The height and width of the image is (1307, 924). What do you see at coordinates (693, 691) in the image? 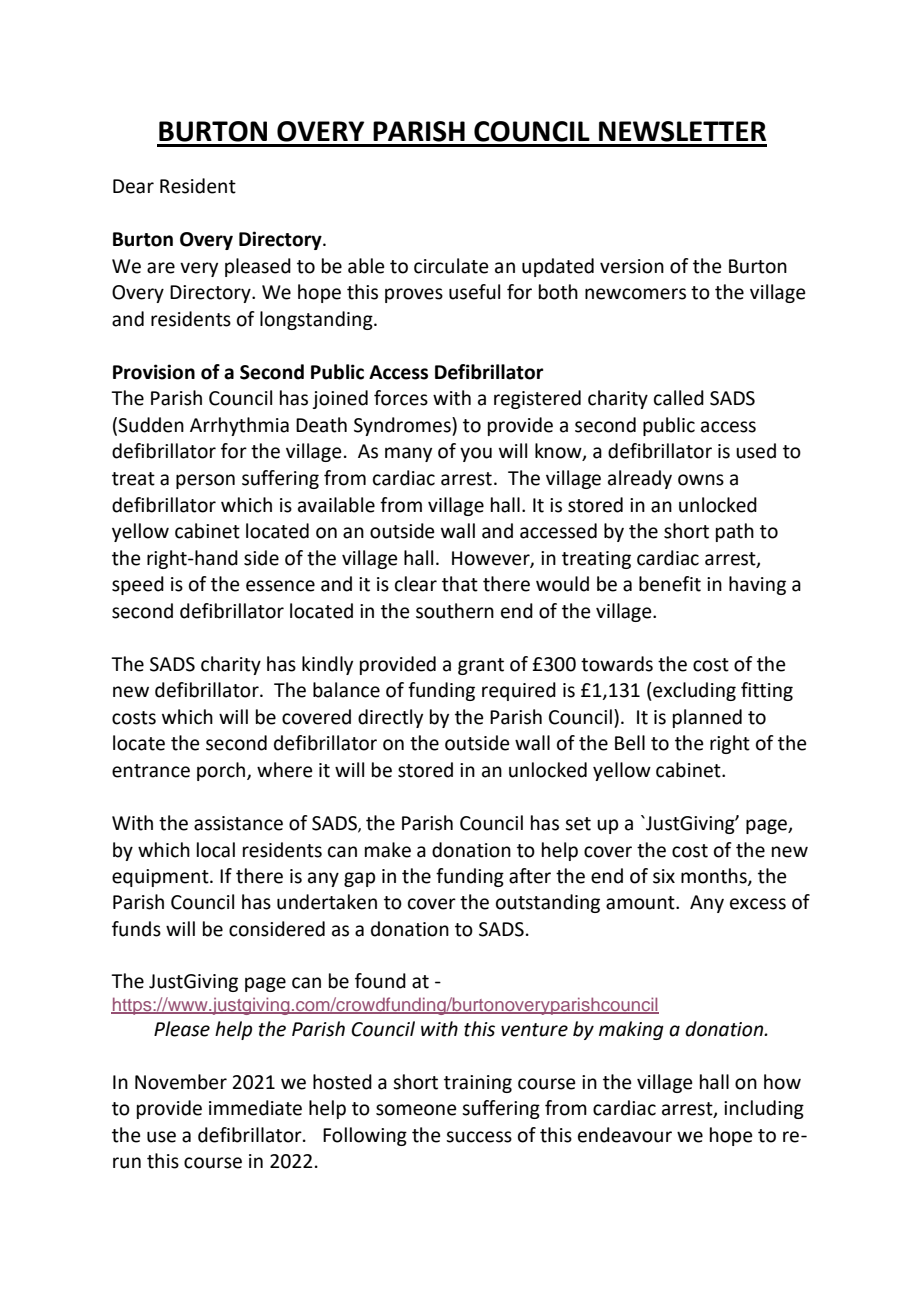
I see `excluding` at bounding box center [693, 691].
